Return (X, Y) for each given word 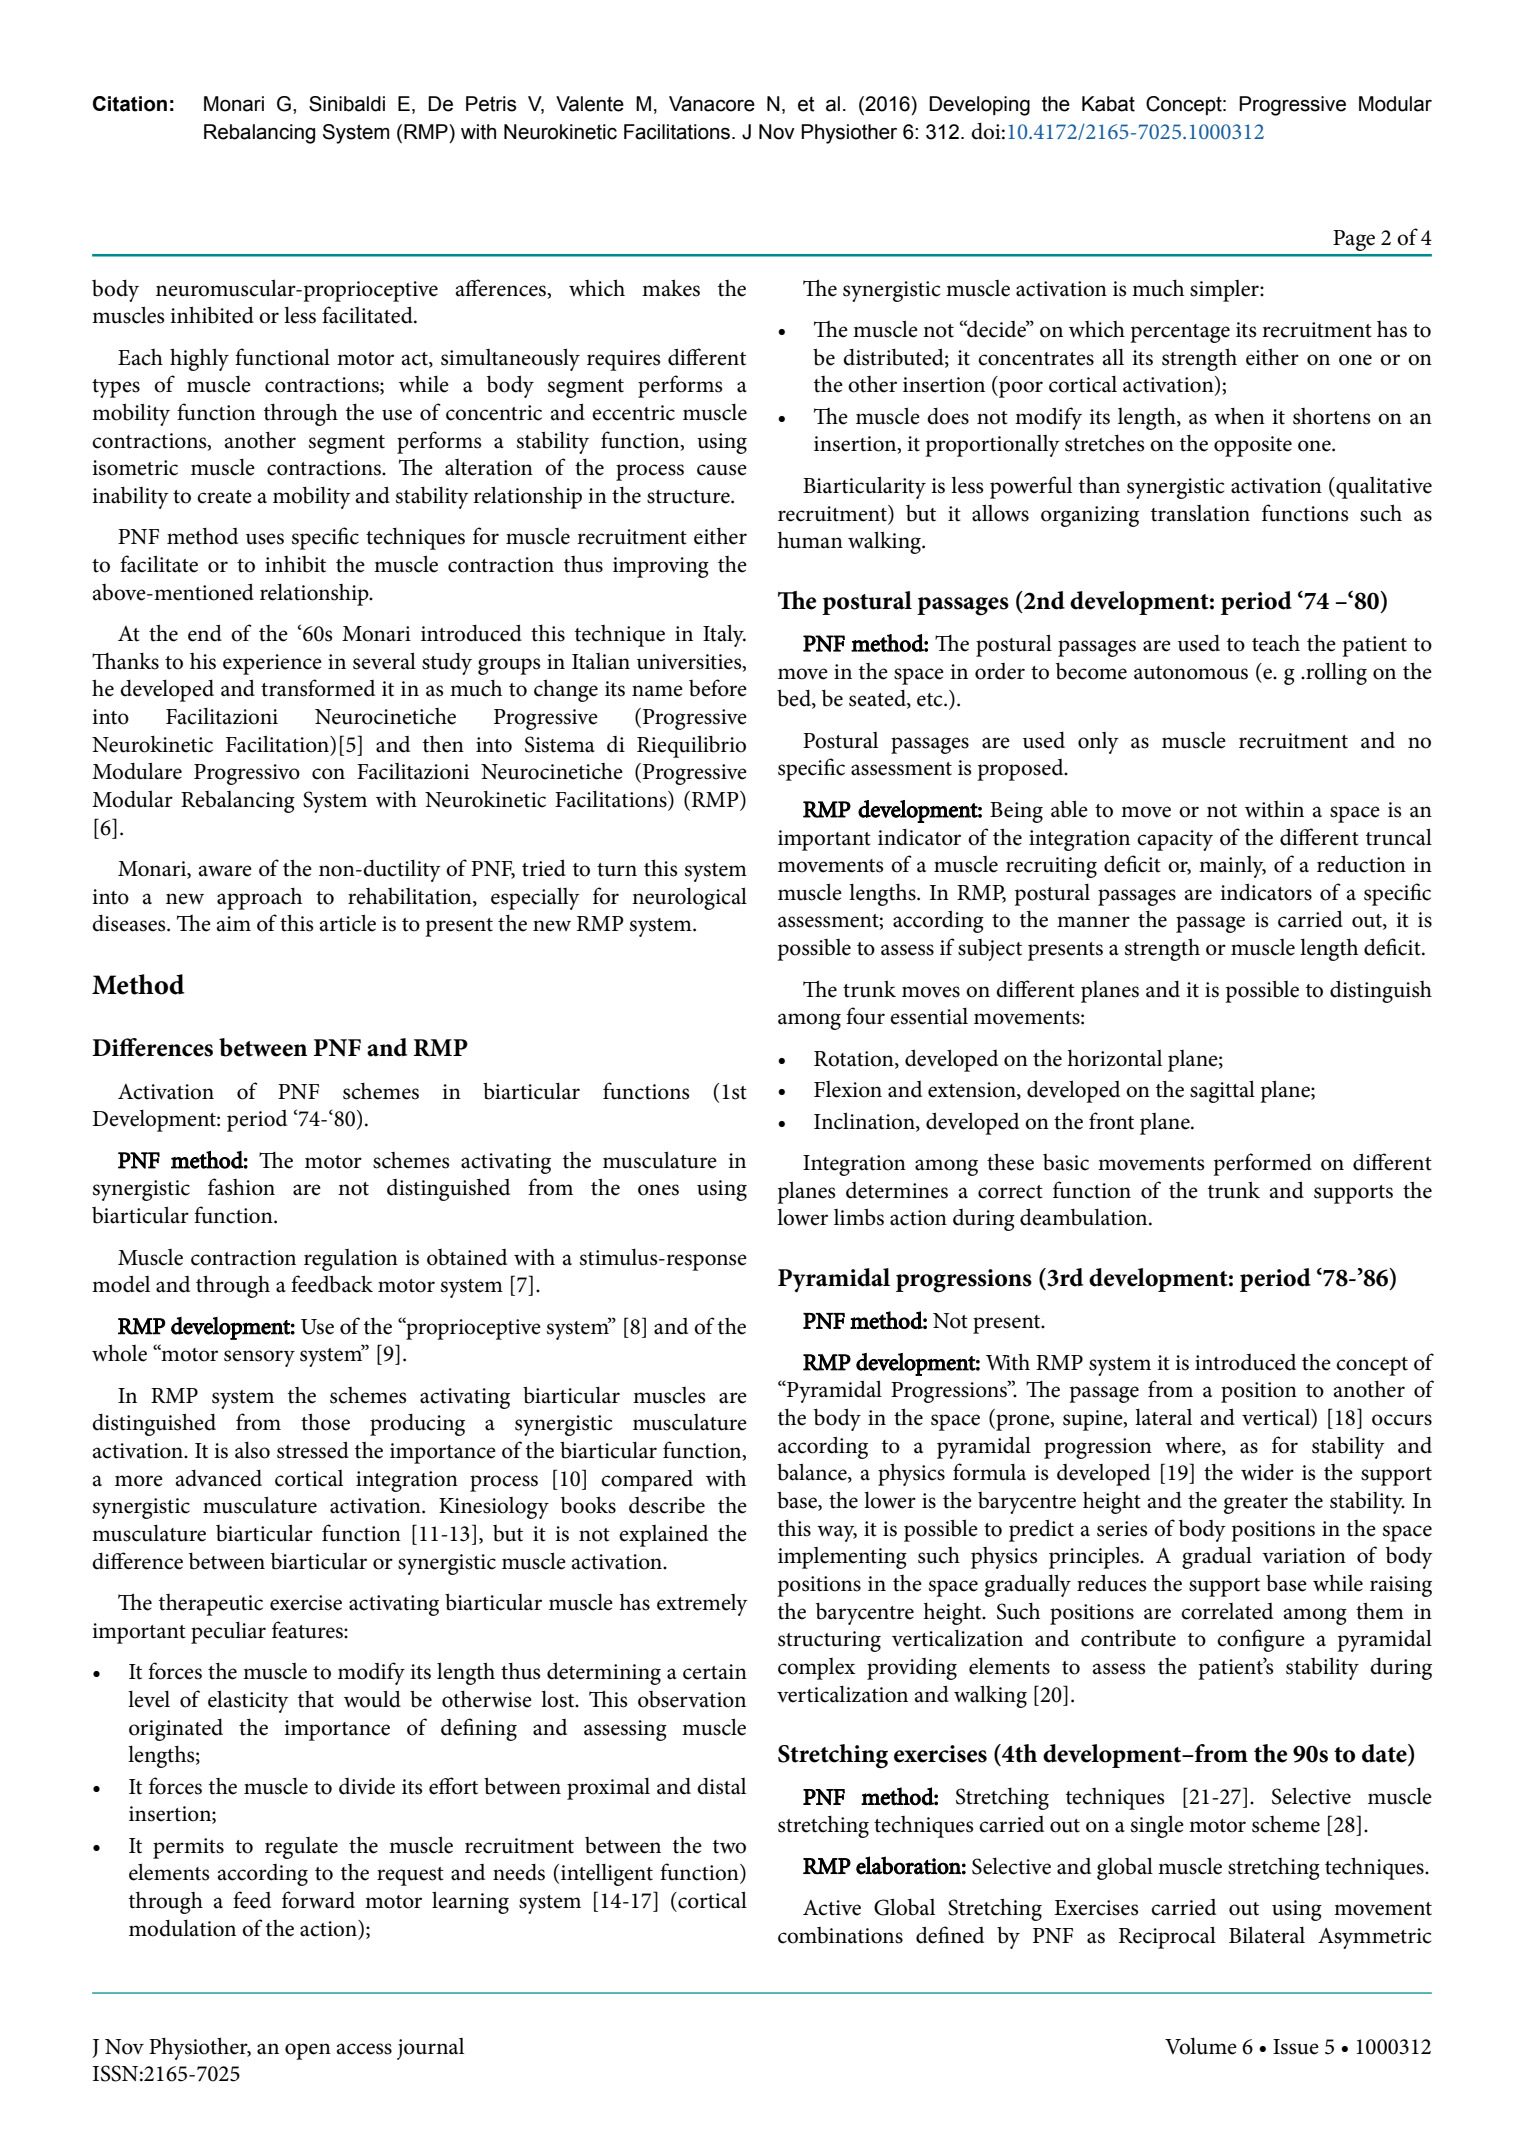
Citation (130, 104)
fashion (241, 1187)
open (308, 2051)
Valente (590, 104)
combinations (840, 1935)
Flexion (848, 1089)
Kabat (1108, 104)
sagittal (1222, 1091)
